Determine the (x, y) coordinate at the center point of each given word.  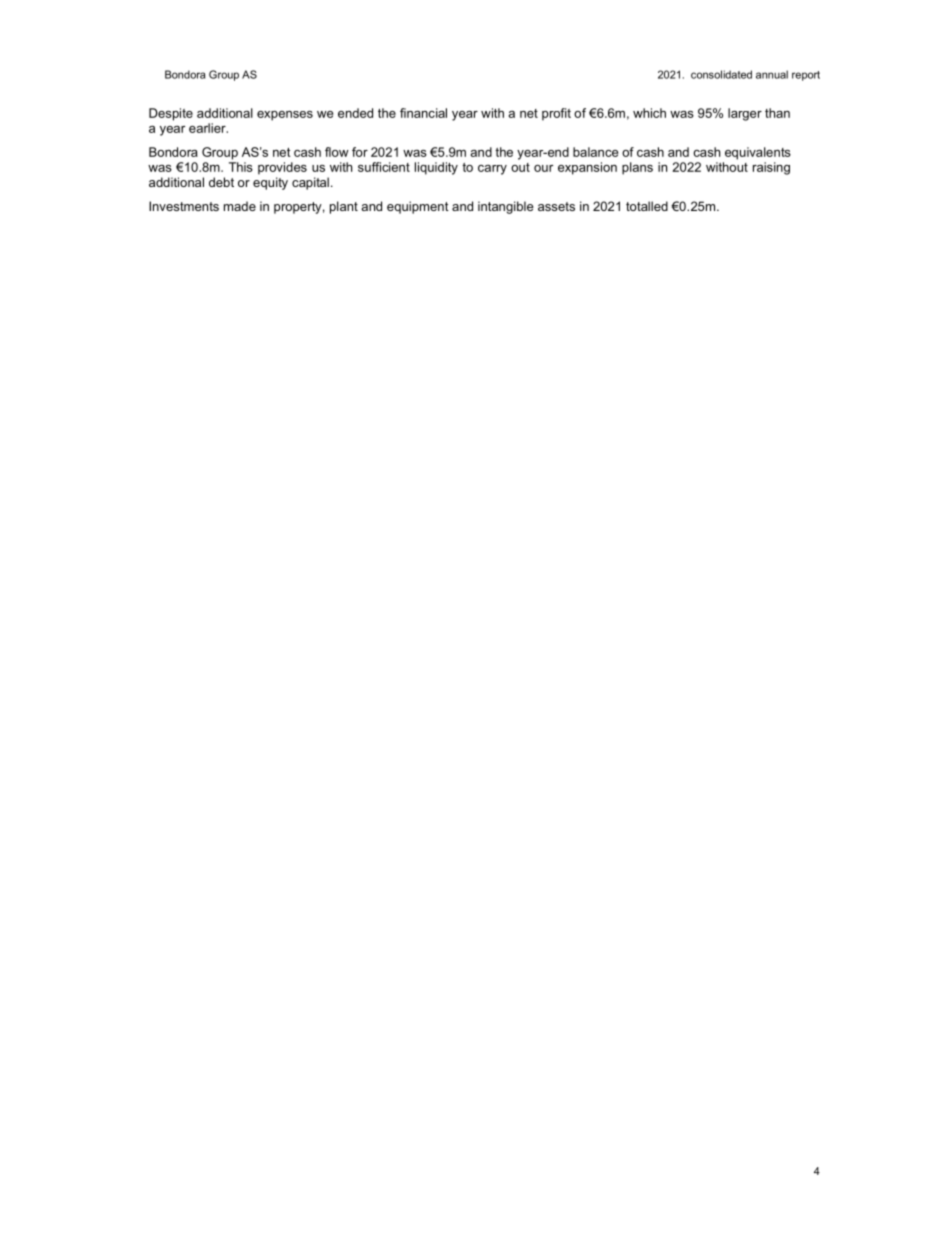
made (240, 206)
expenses (285, 116)
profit (556, 114)
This (241, 167)
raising (771, 168)
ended (355, 113)
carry (492, 170)
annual (772, 74)
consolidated (721, 74)
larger (745, 114)
